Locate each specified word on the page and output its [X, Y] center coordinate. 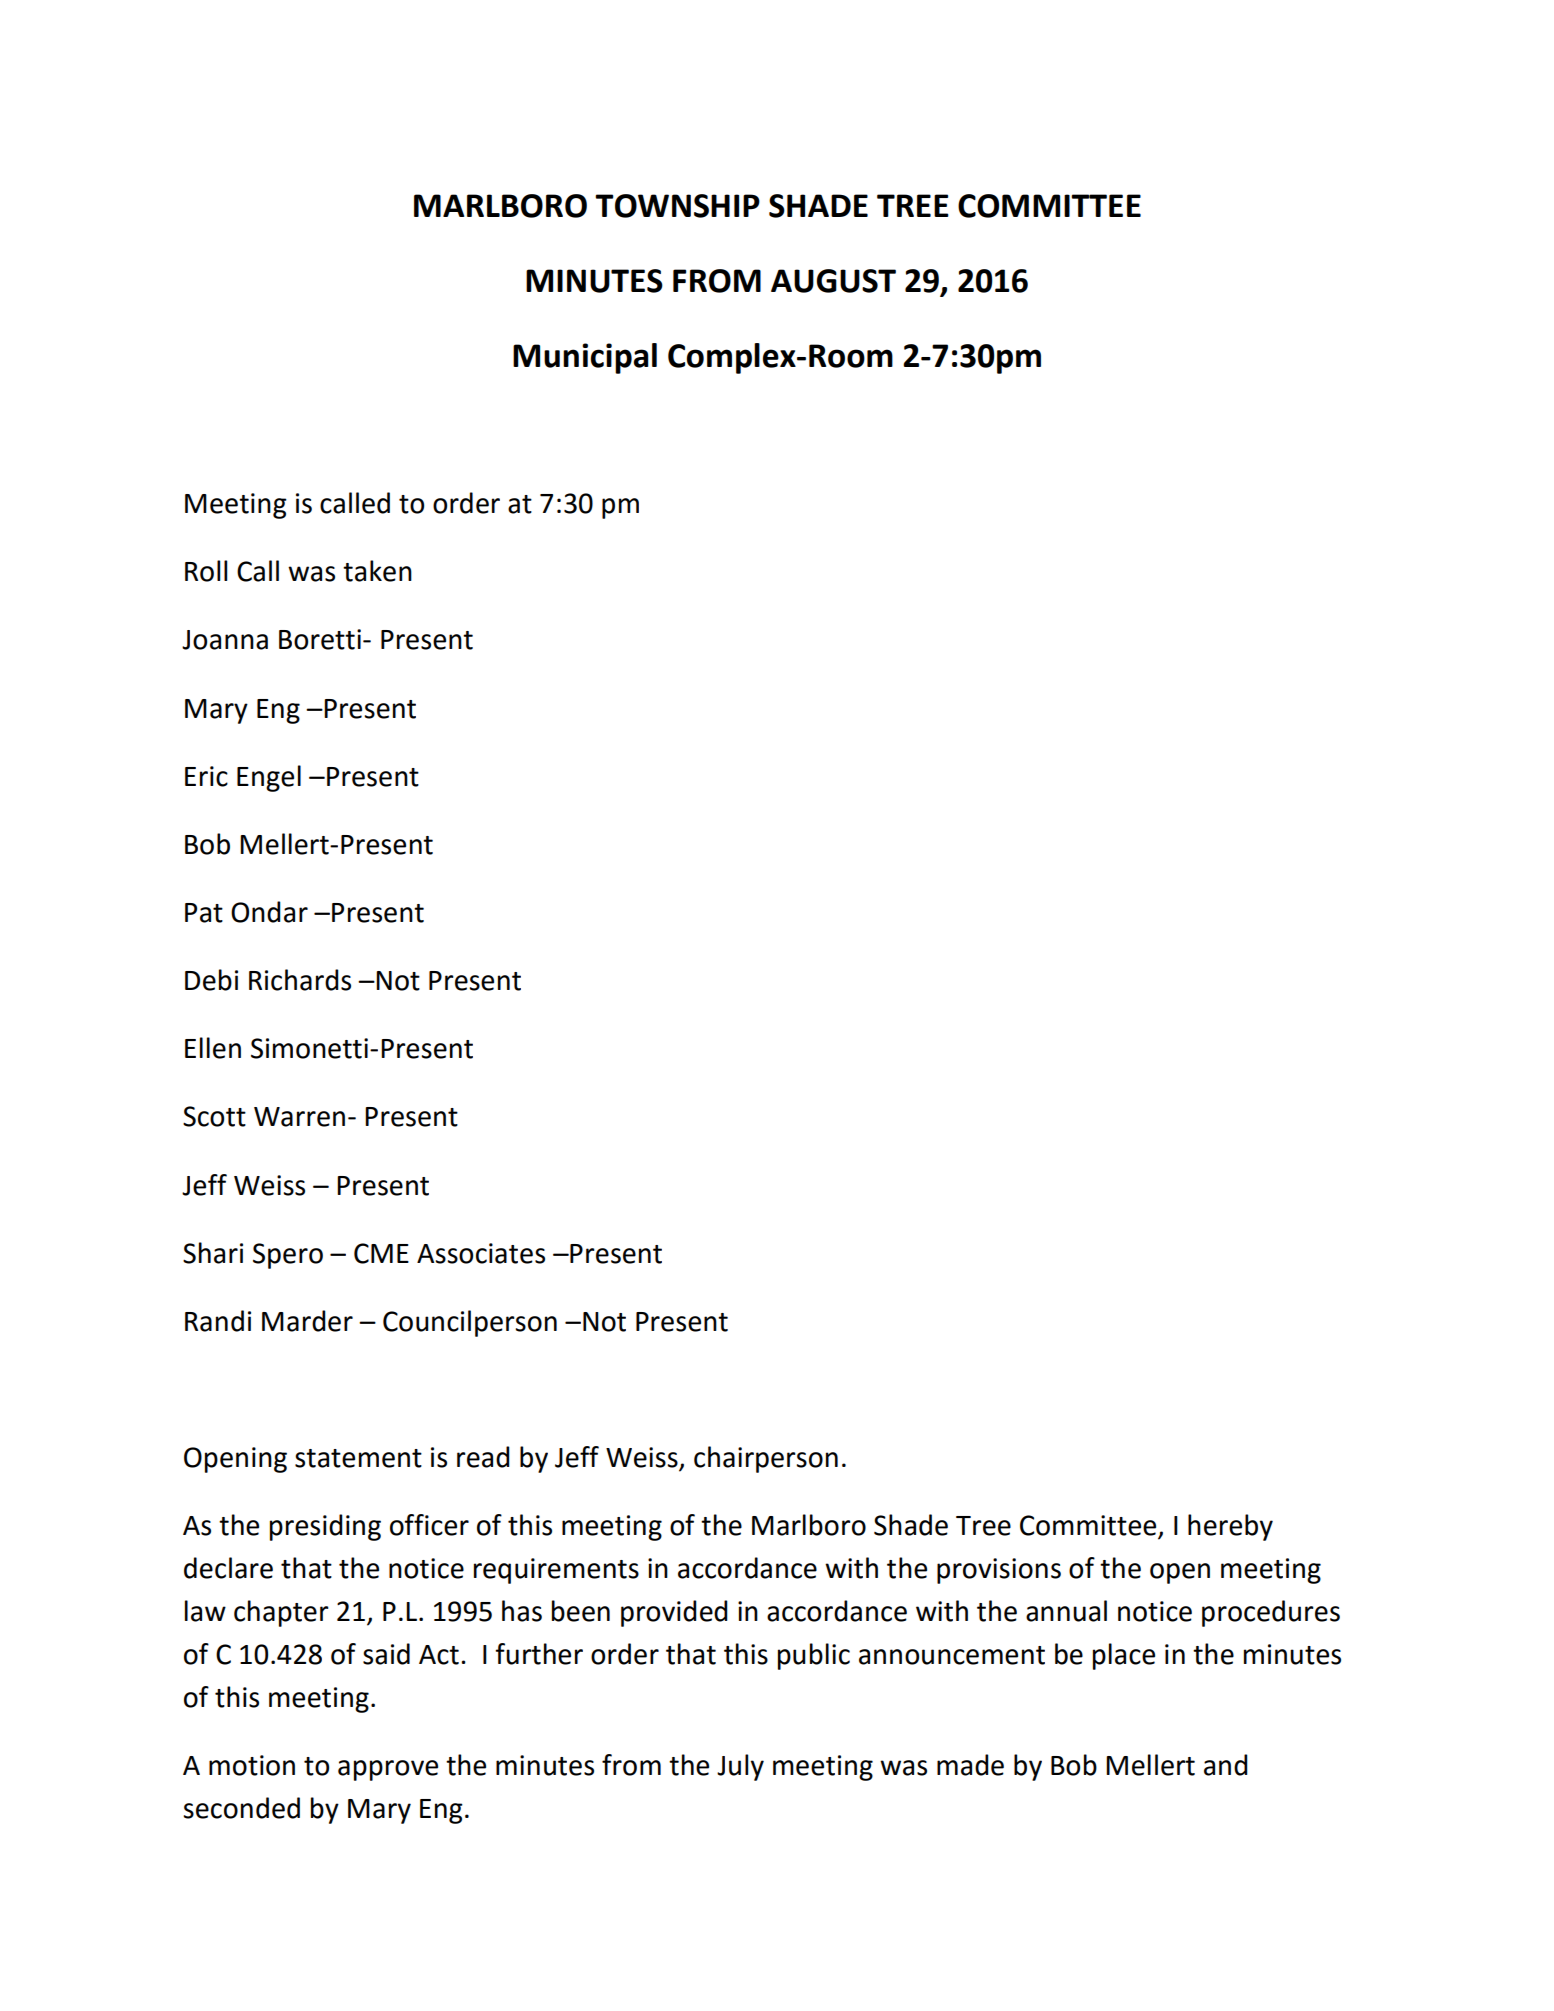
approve [388, 1770]
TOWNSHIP [677, 206]
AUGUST [833, 281]
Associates [481, 1253]
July [740, 1767]
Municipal [585, 358]
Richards [300, 980]
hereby [1230, 1527]
